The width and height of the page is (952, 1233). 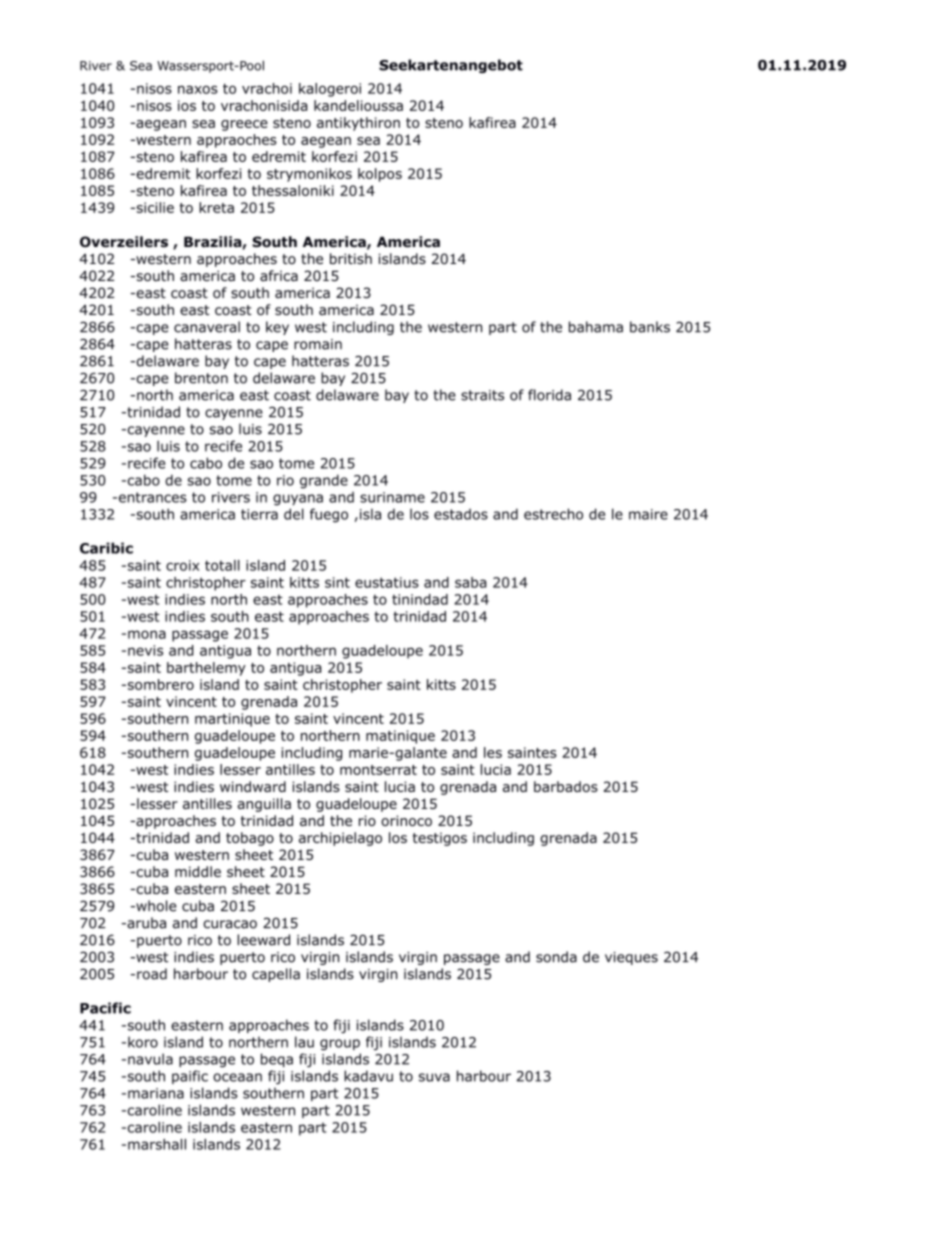 I want to click on saba, so click(x=470, y=582).
